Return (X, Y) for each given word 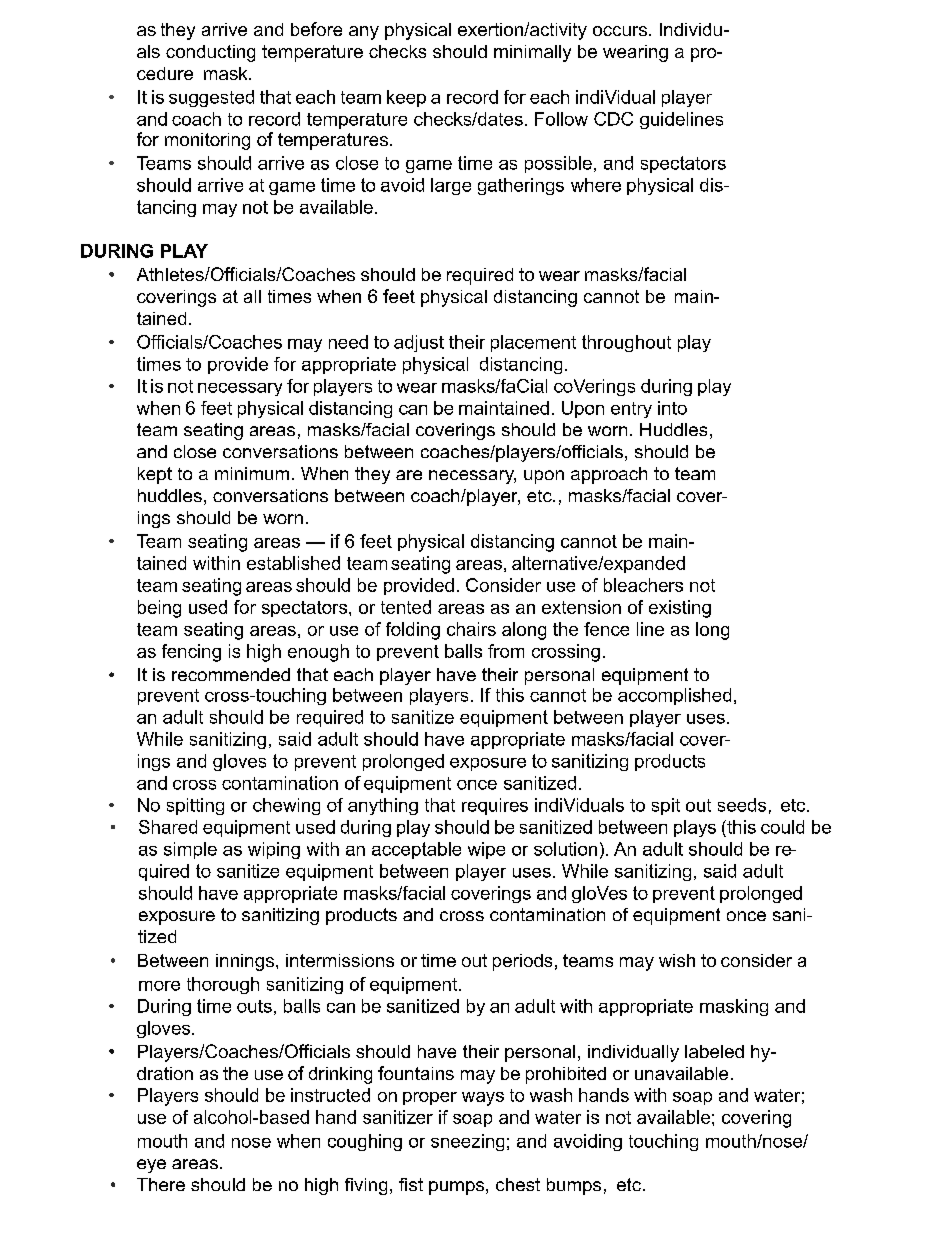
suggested (211, 98)
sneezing (467, 1142)
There (161, 1184)
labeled (714, 1051)
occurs (620, 31)
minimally (532, 53)
